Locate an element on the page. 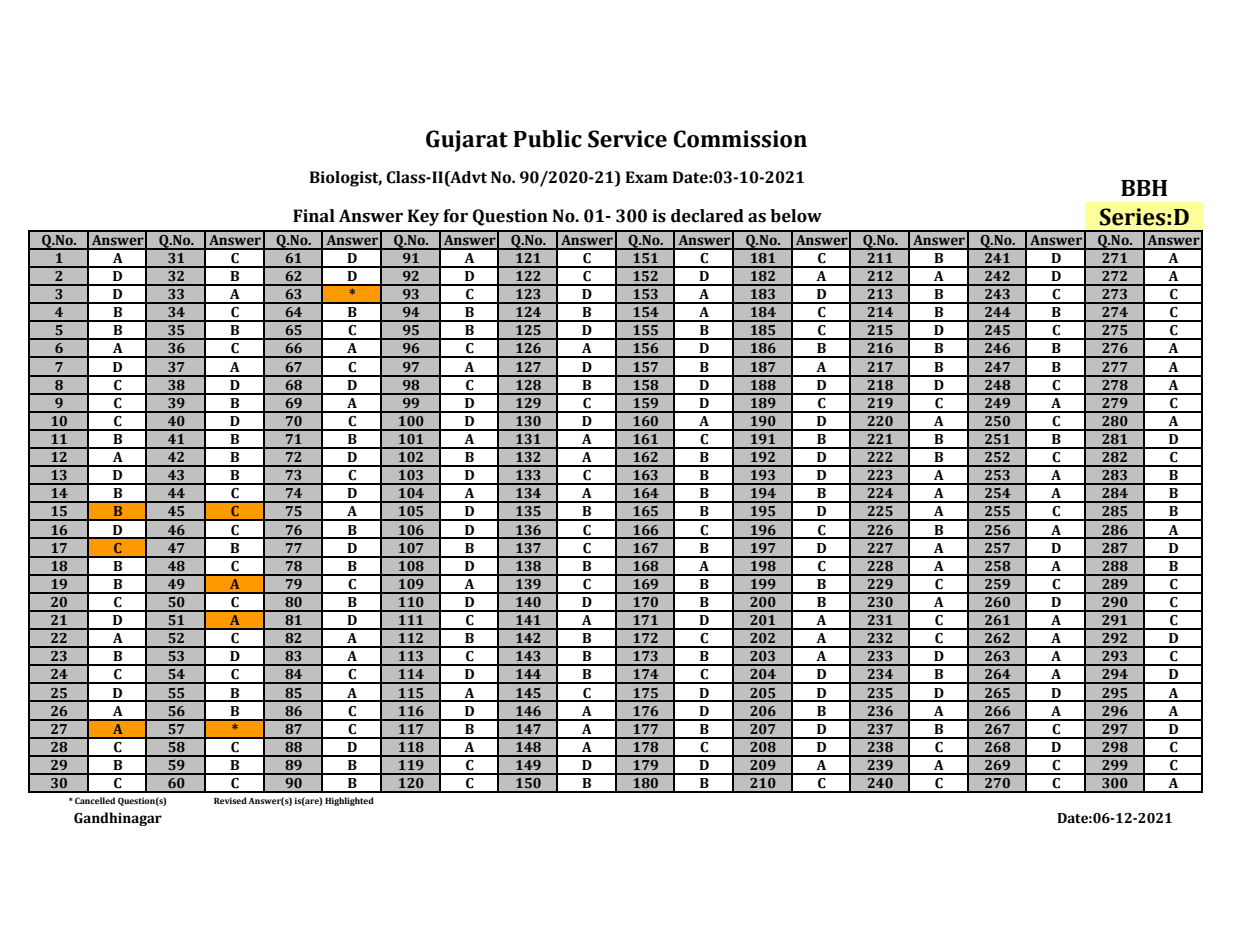 This image has width=1233, height=952. Cancelled is located at coordinates (95, 800).
